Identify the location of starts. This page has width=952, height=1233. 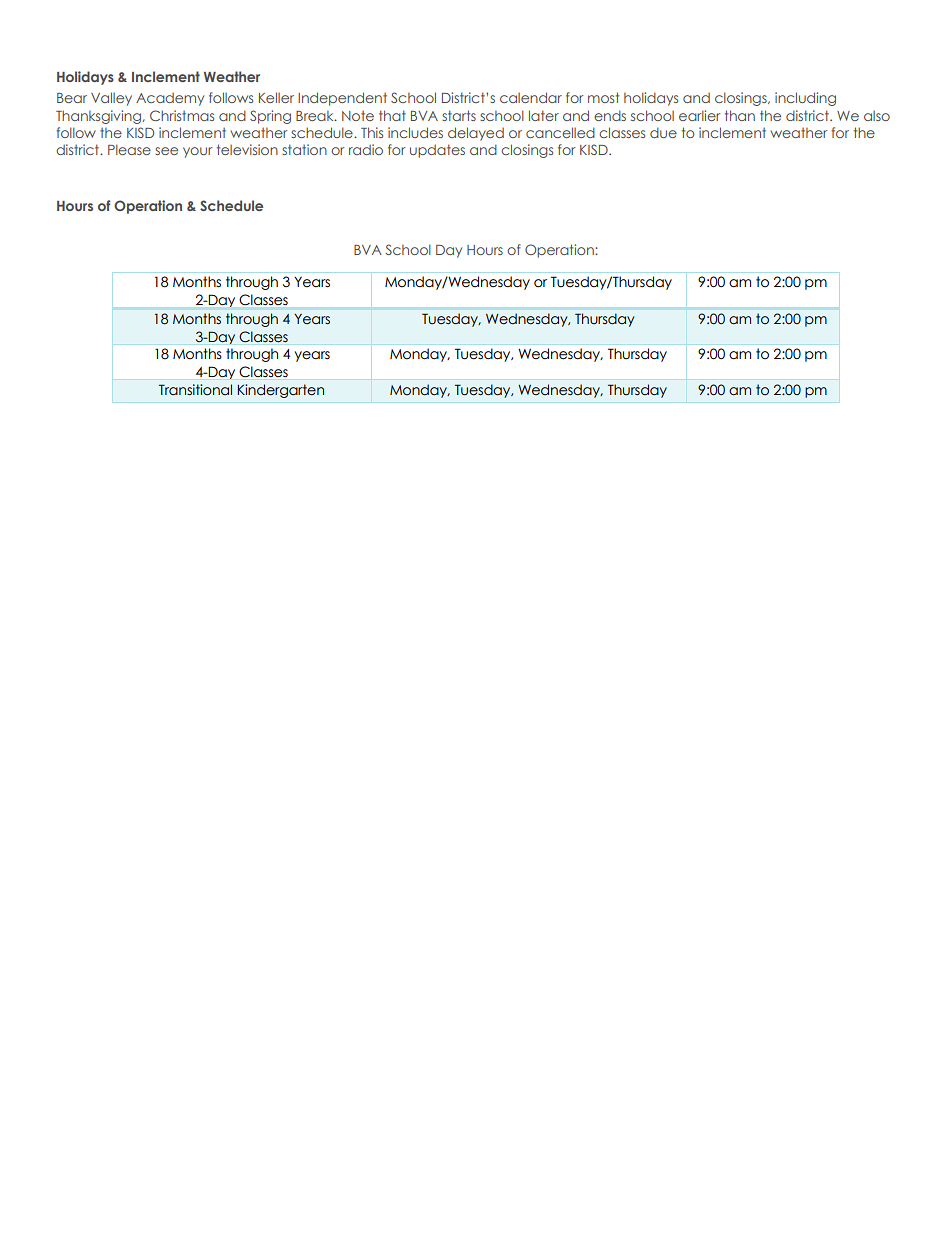
(459, 115).
